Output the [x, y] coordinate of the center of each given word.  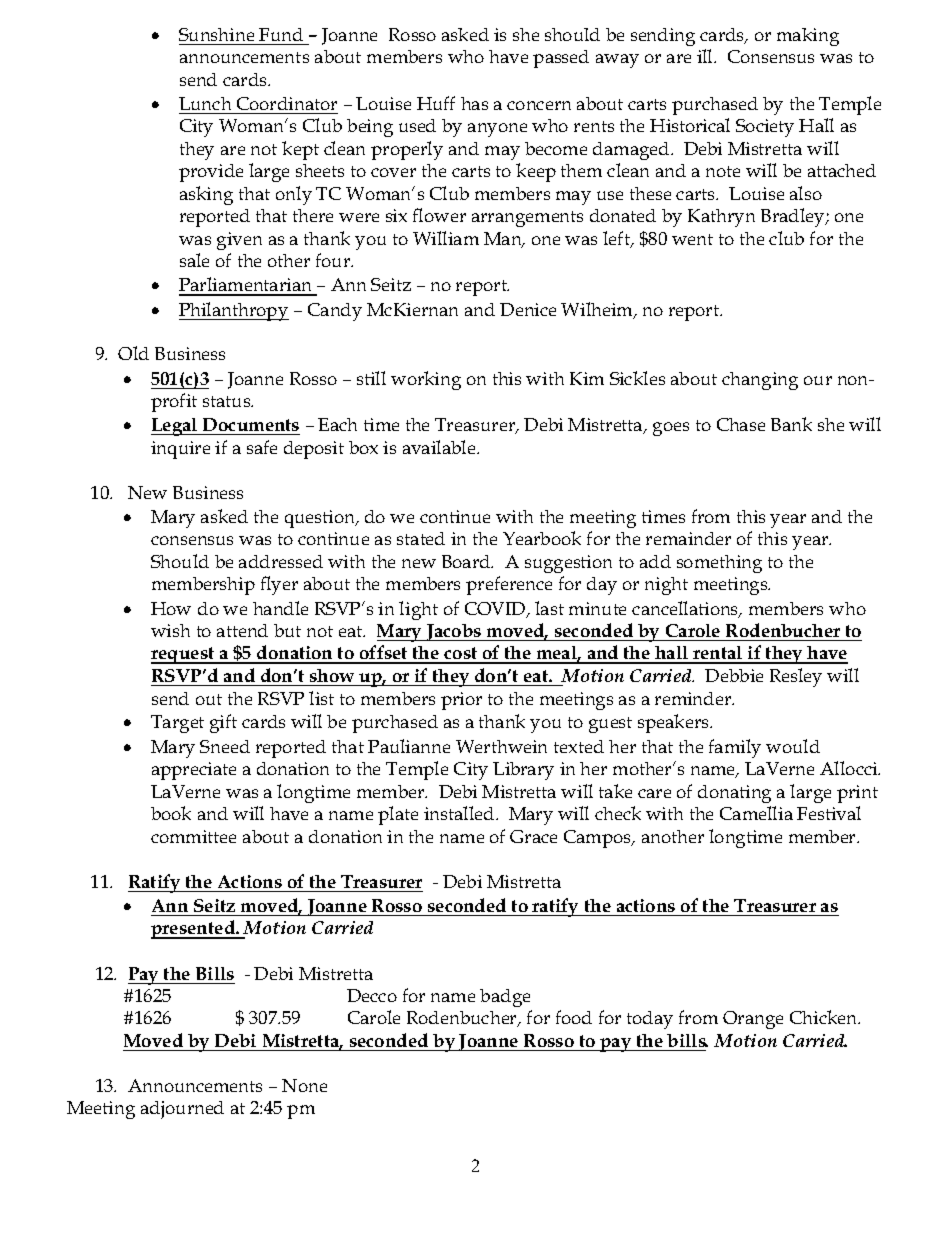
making [808, 37]
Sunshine [216, 34]
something [719, 564]
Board [467, 561]
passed [561, 59]
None [304, 1085]
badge [505, 998]
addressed [281, 561]
